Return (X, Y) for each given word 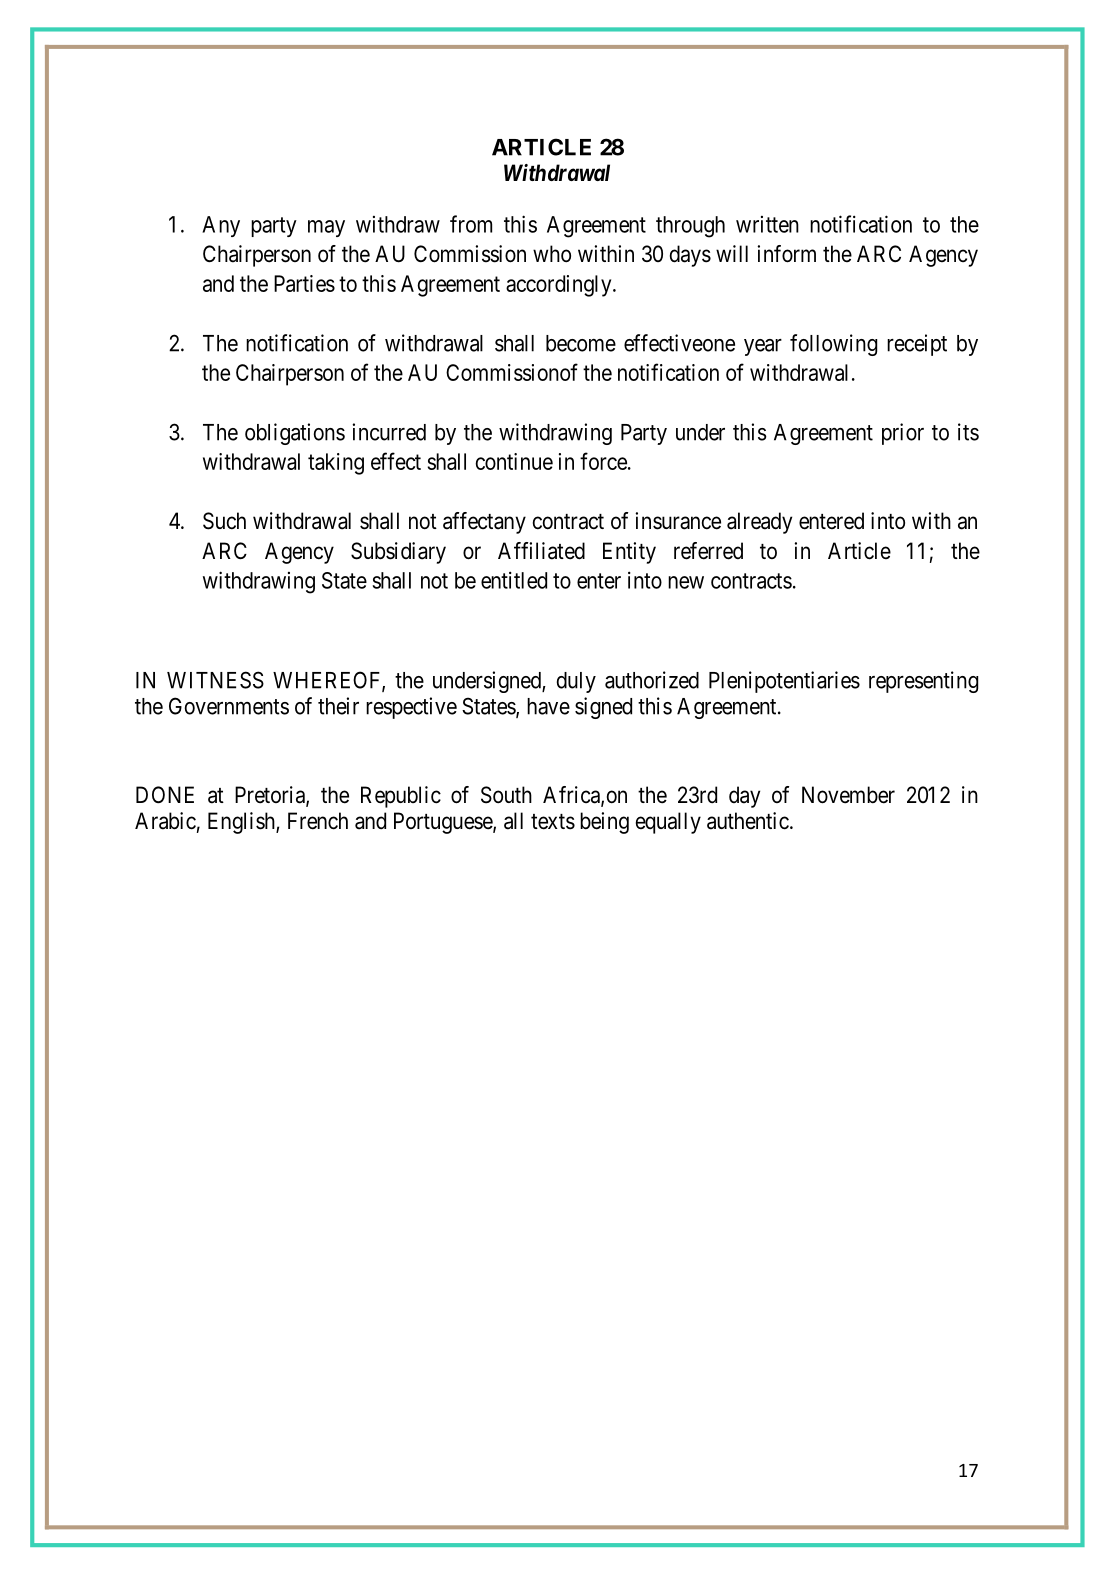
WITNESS (215, 680)
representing (923, 682)
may (326, 228)
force (603, 461)
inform (786, 254)
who (552, 254)
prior (903, 434)
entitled (514, 580)
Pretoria (271, 796)
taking (336, 464)
